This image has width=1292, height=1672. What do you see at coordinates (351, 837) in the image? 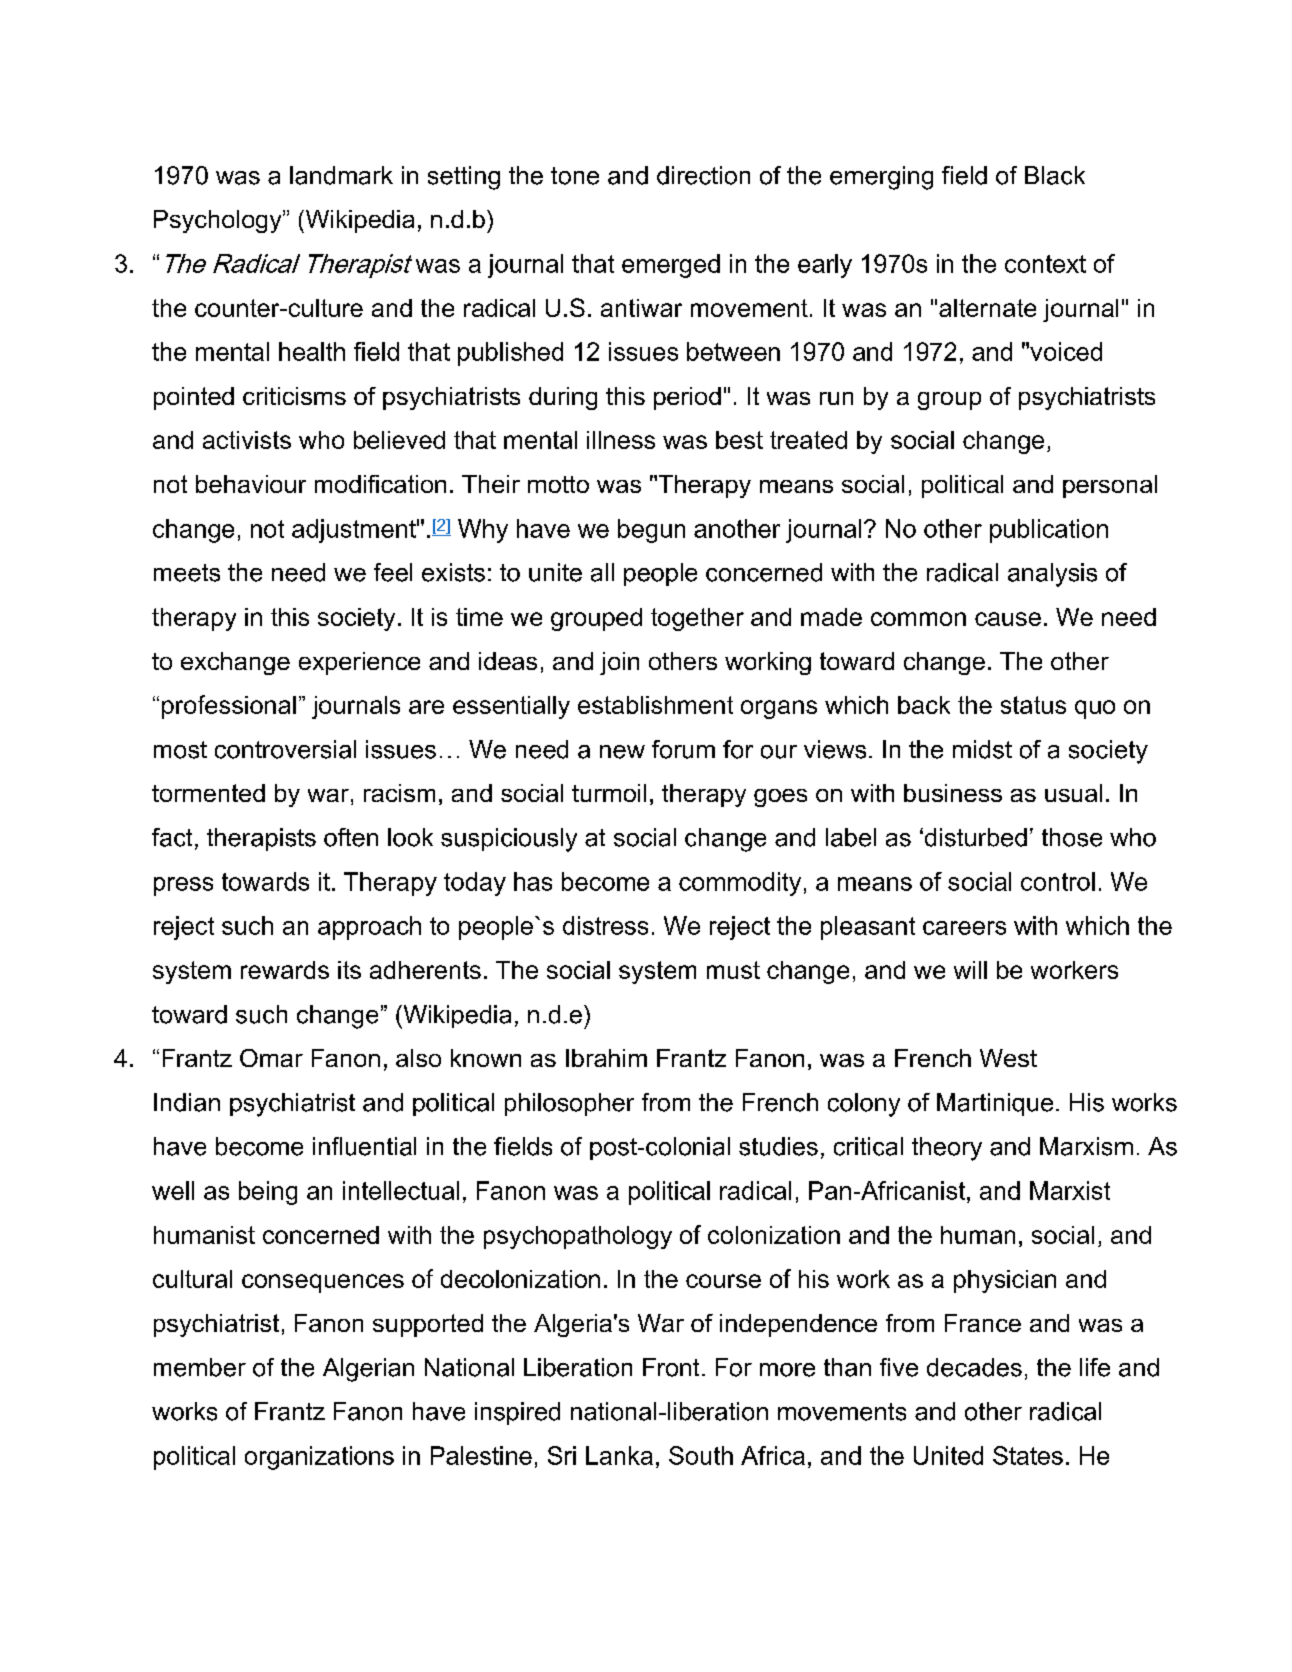
I see `often` at bounding box center [351, 837].
